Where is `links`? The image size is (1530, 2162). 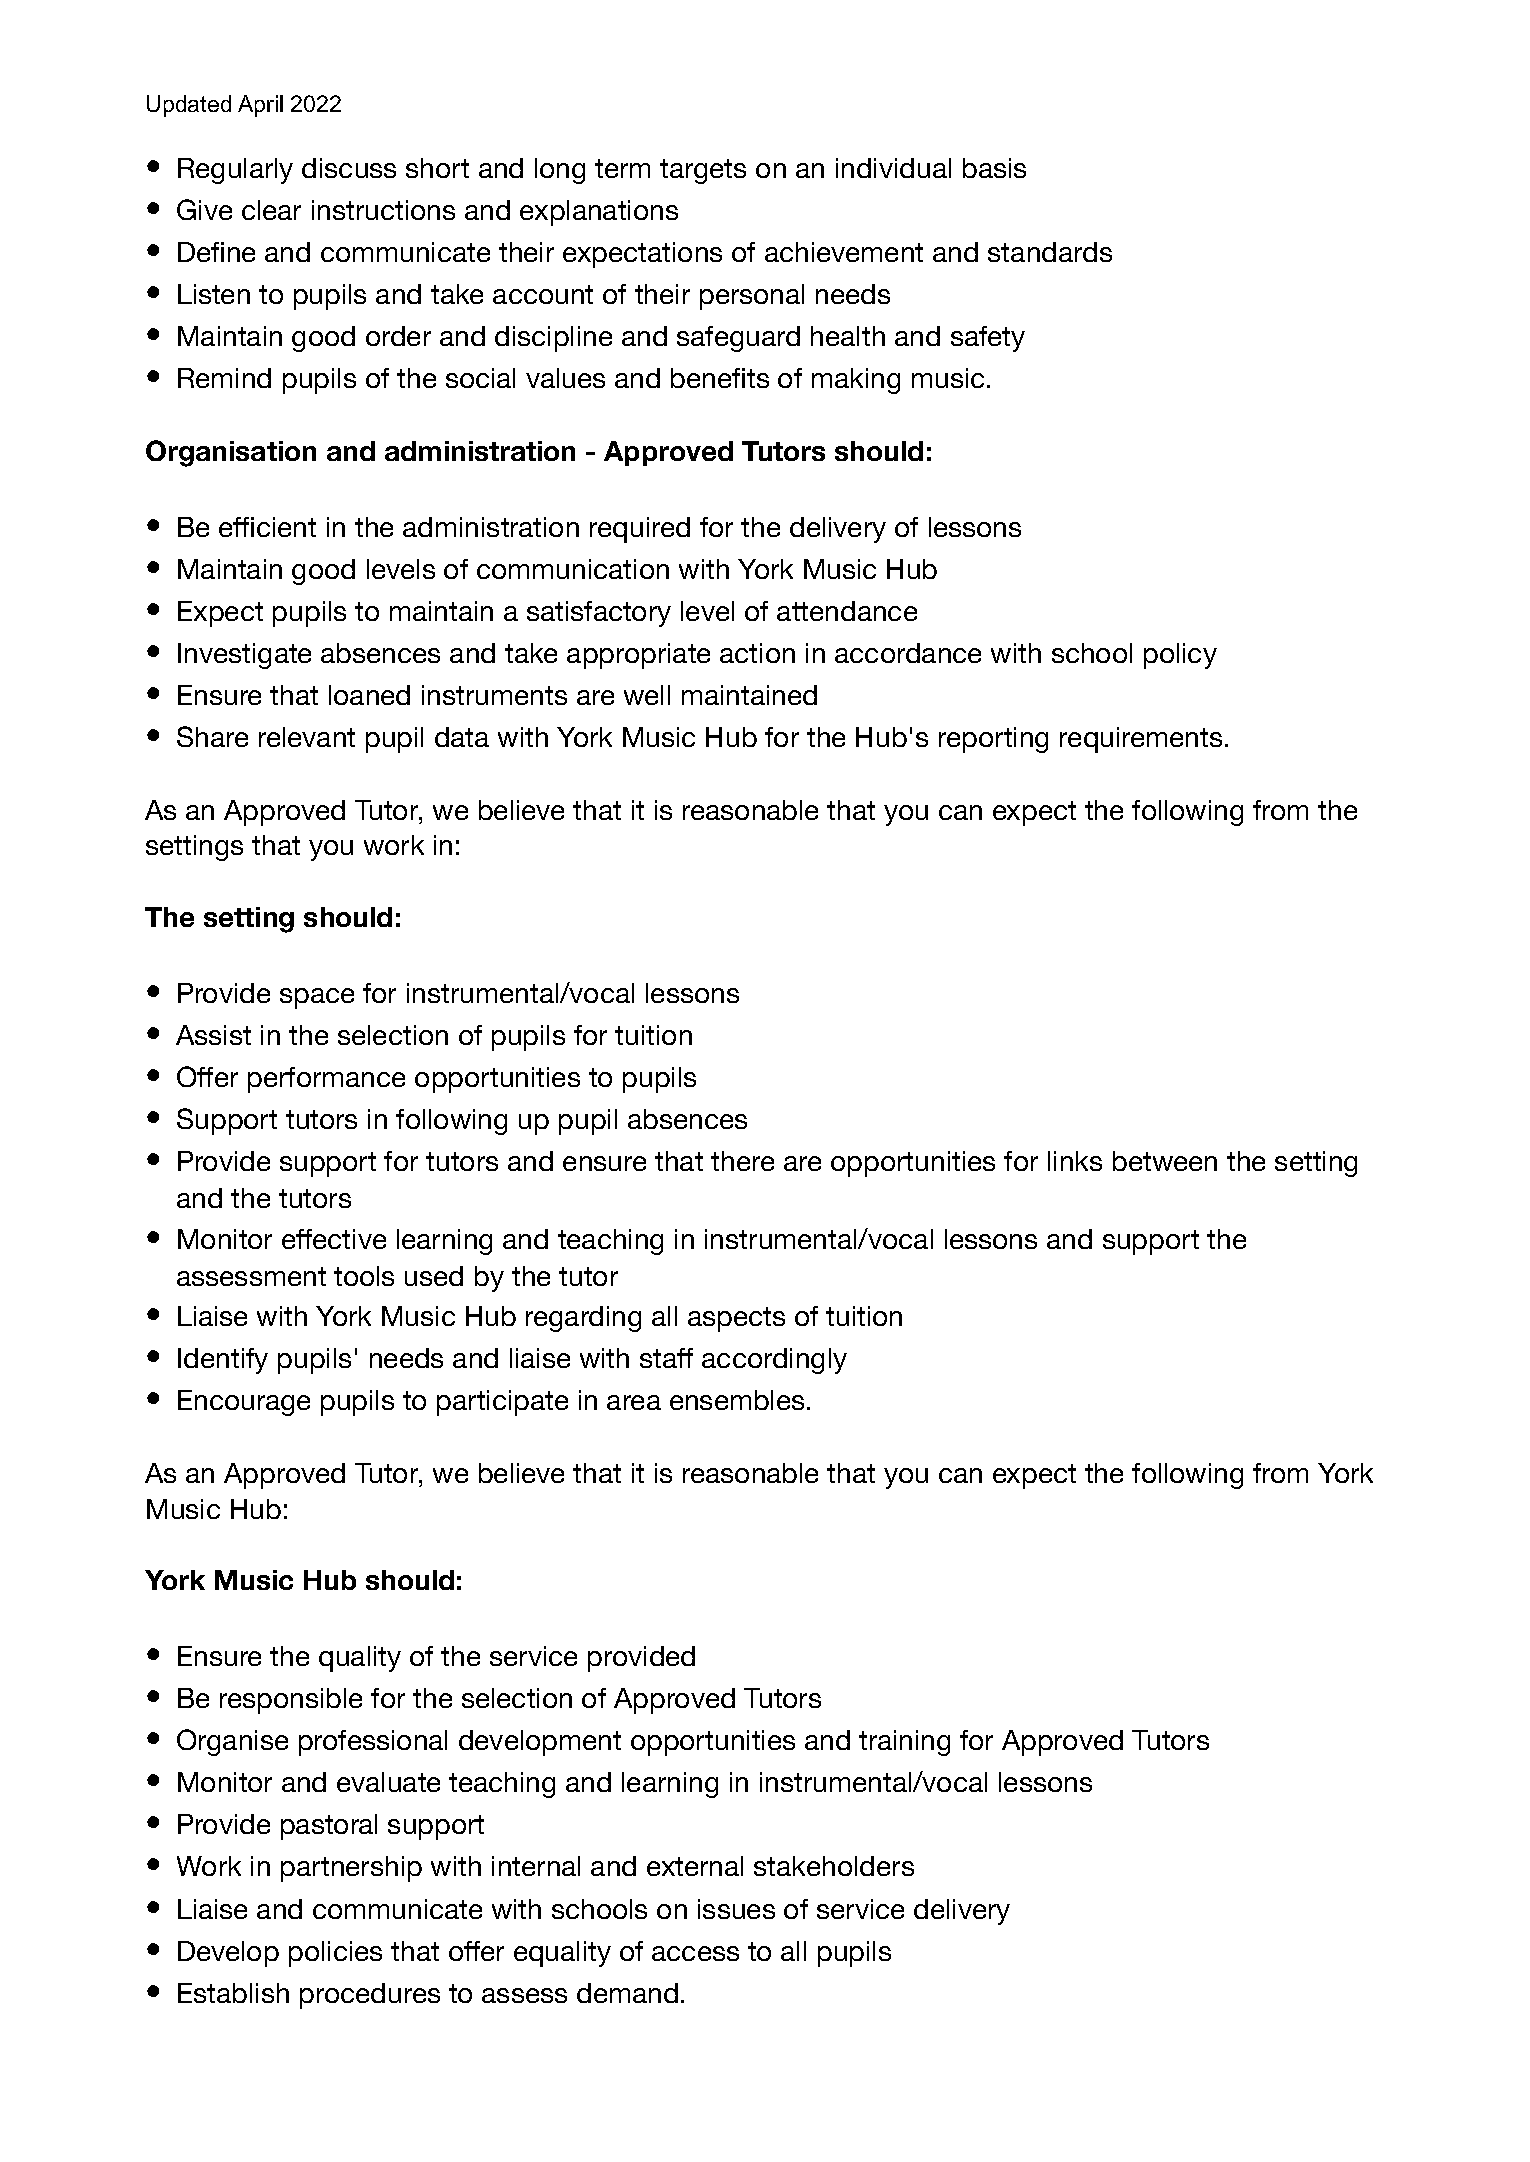
links is located at coordinates (1075, 1161).
